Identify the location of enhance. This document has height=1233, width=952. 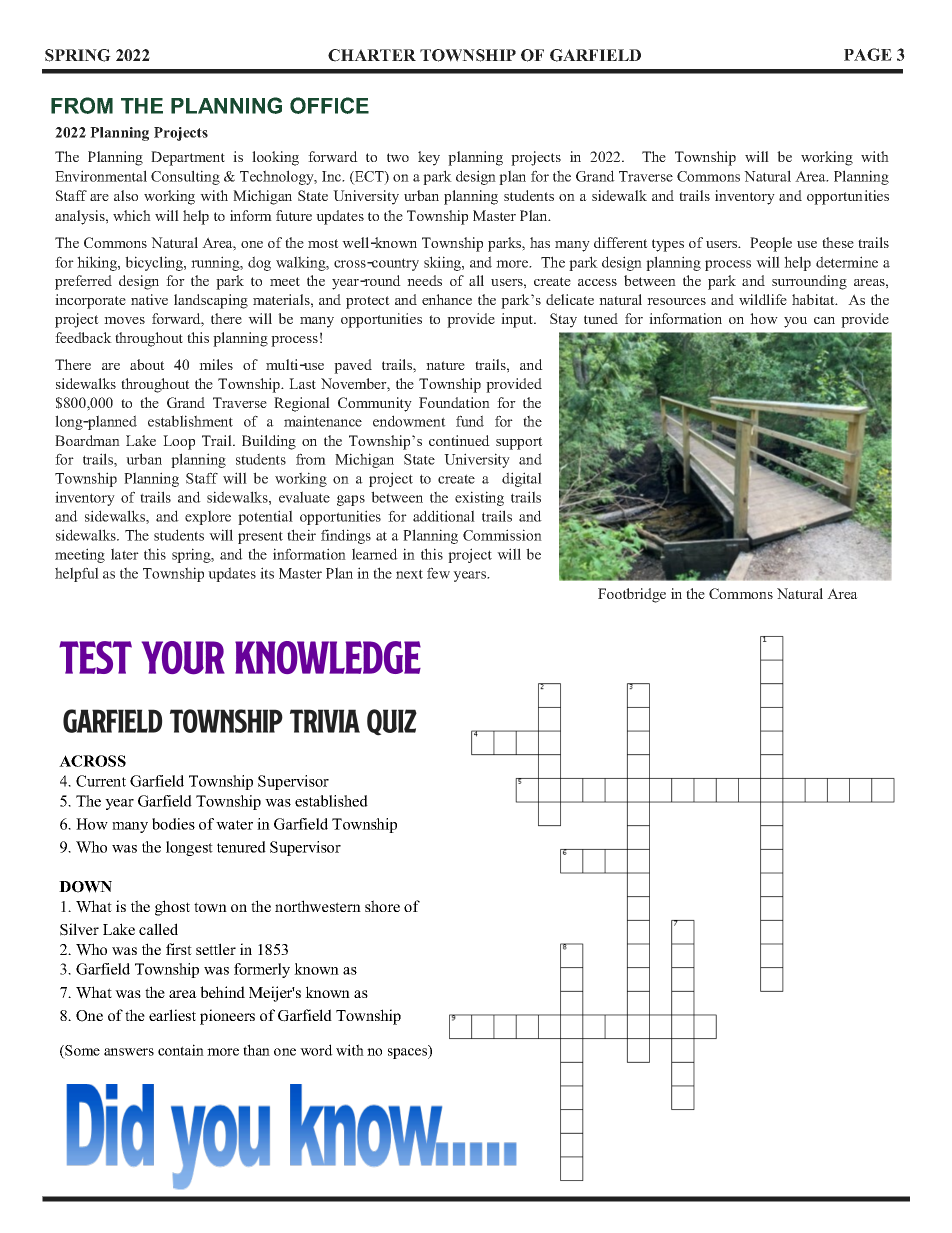
(447, 299).
